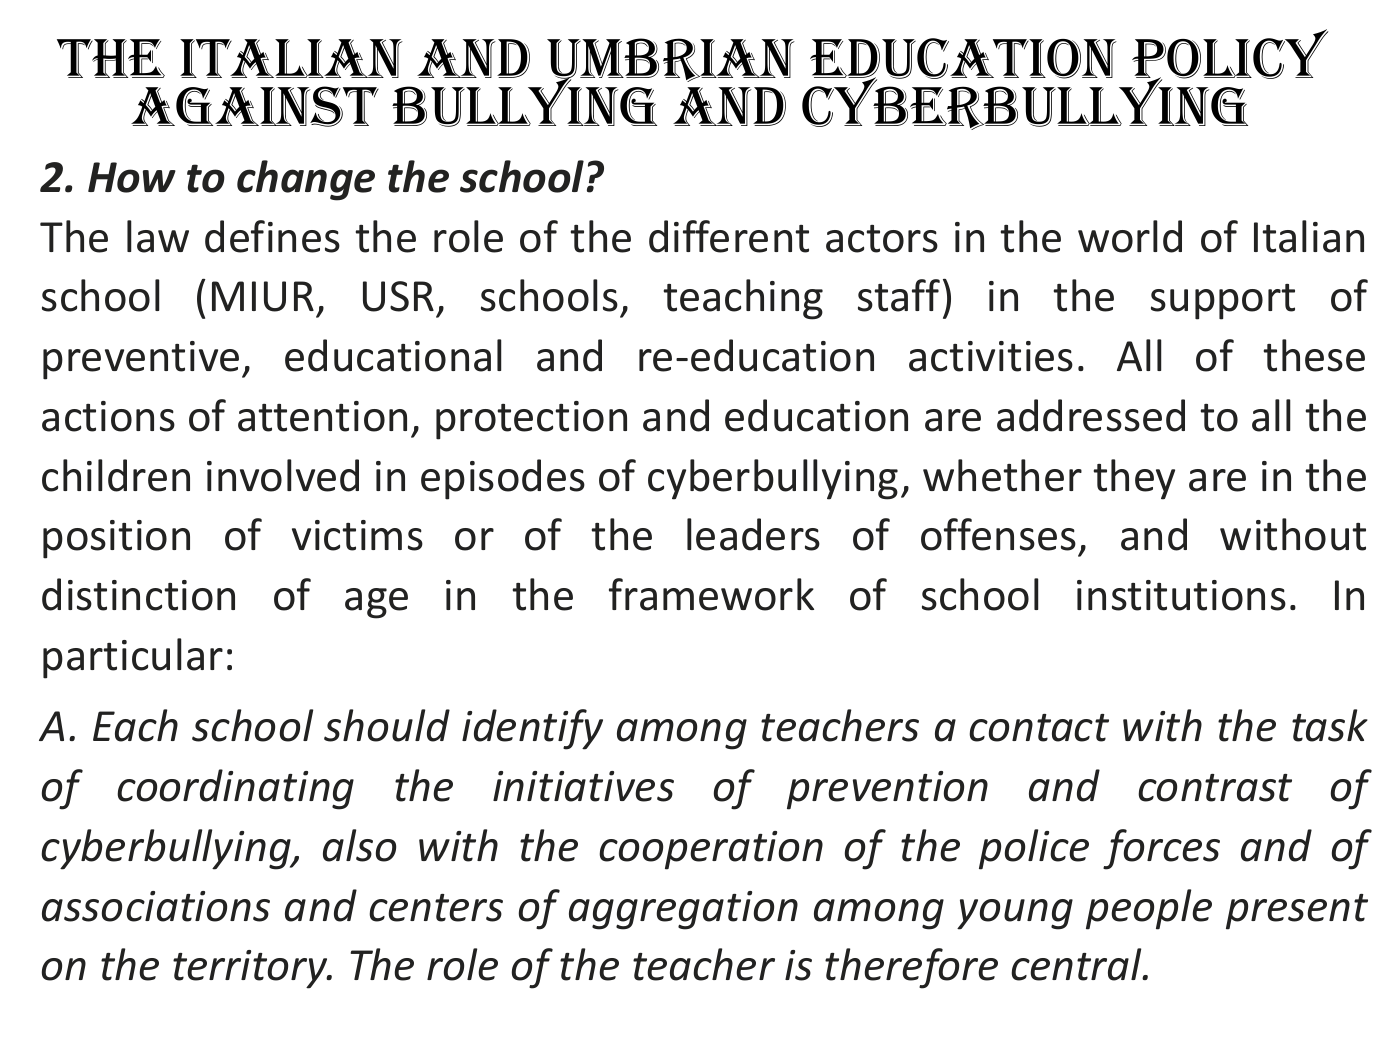  I want to click on framework, so click(711, 594).
